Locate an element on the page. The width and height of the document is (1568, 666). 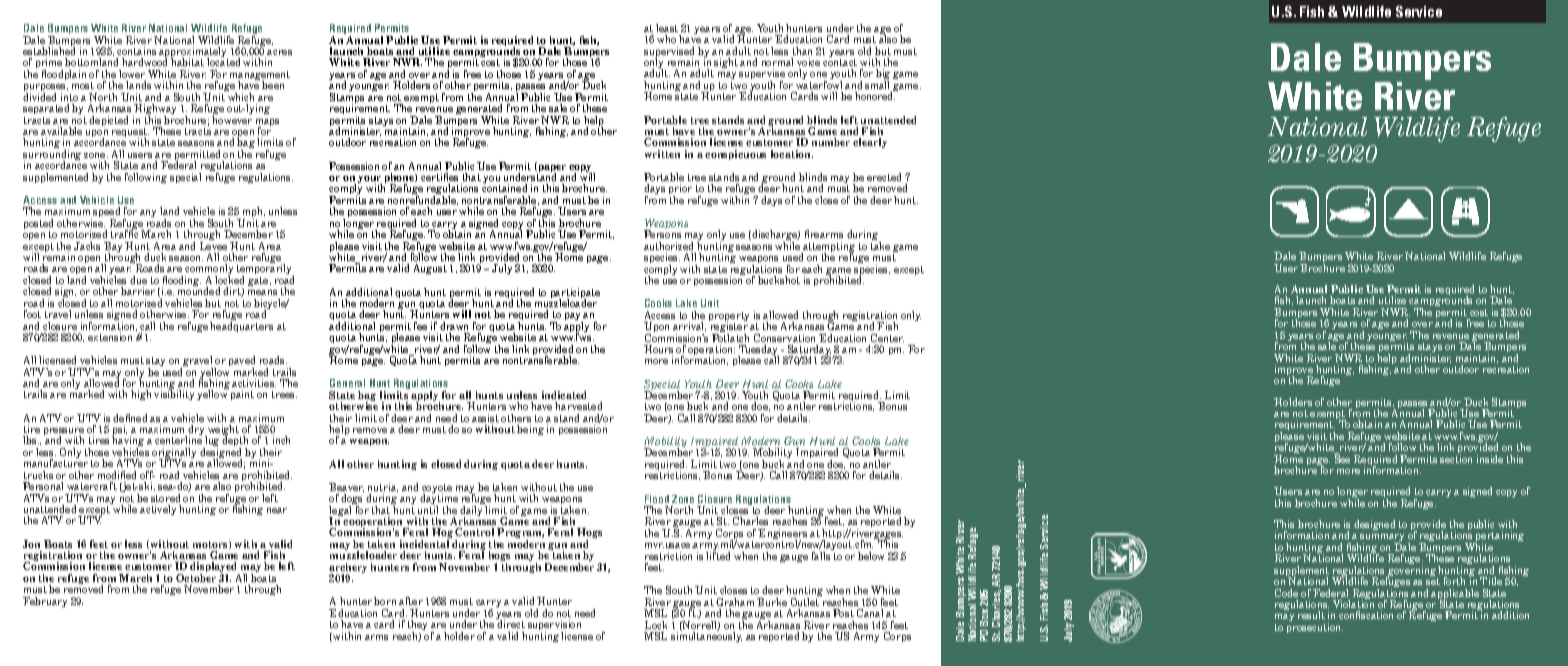
register is located at coordinates (728, 327).
